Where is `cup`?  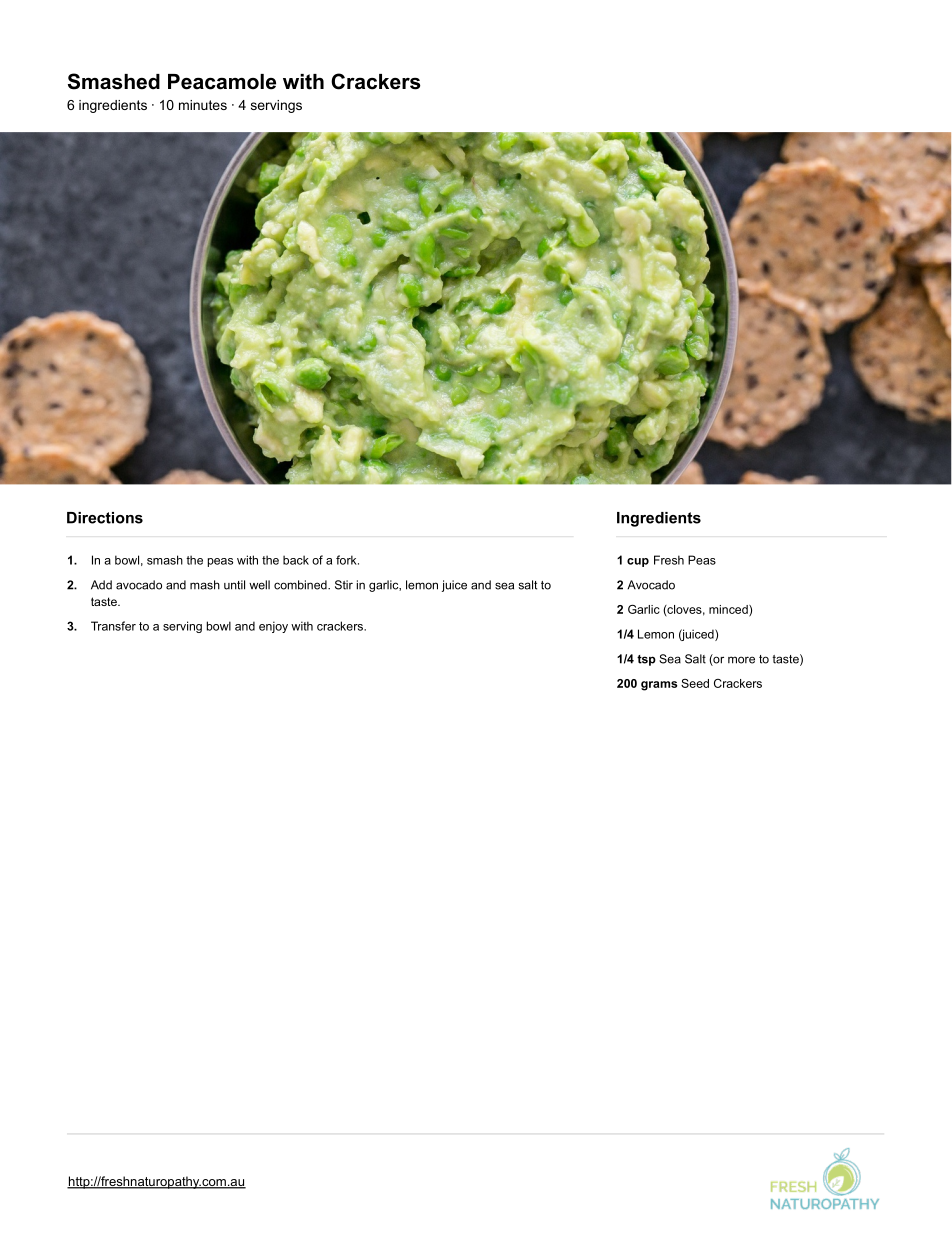 cup is located at coordinates (638, 562).
